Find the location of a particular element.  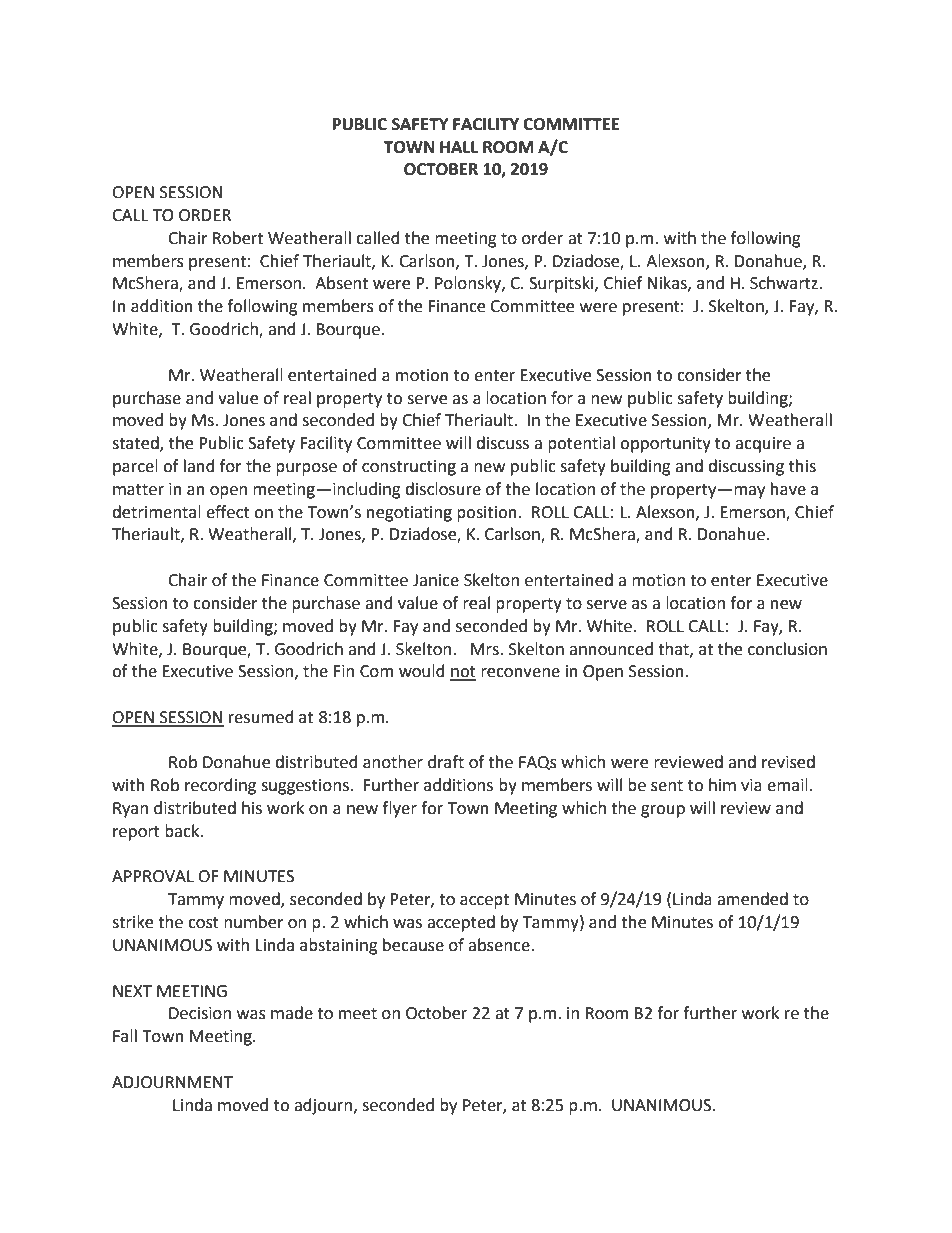

that is located at coordinates (674, 649).
